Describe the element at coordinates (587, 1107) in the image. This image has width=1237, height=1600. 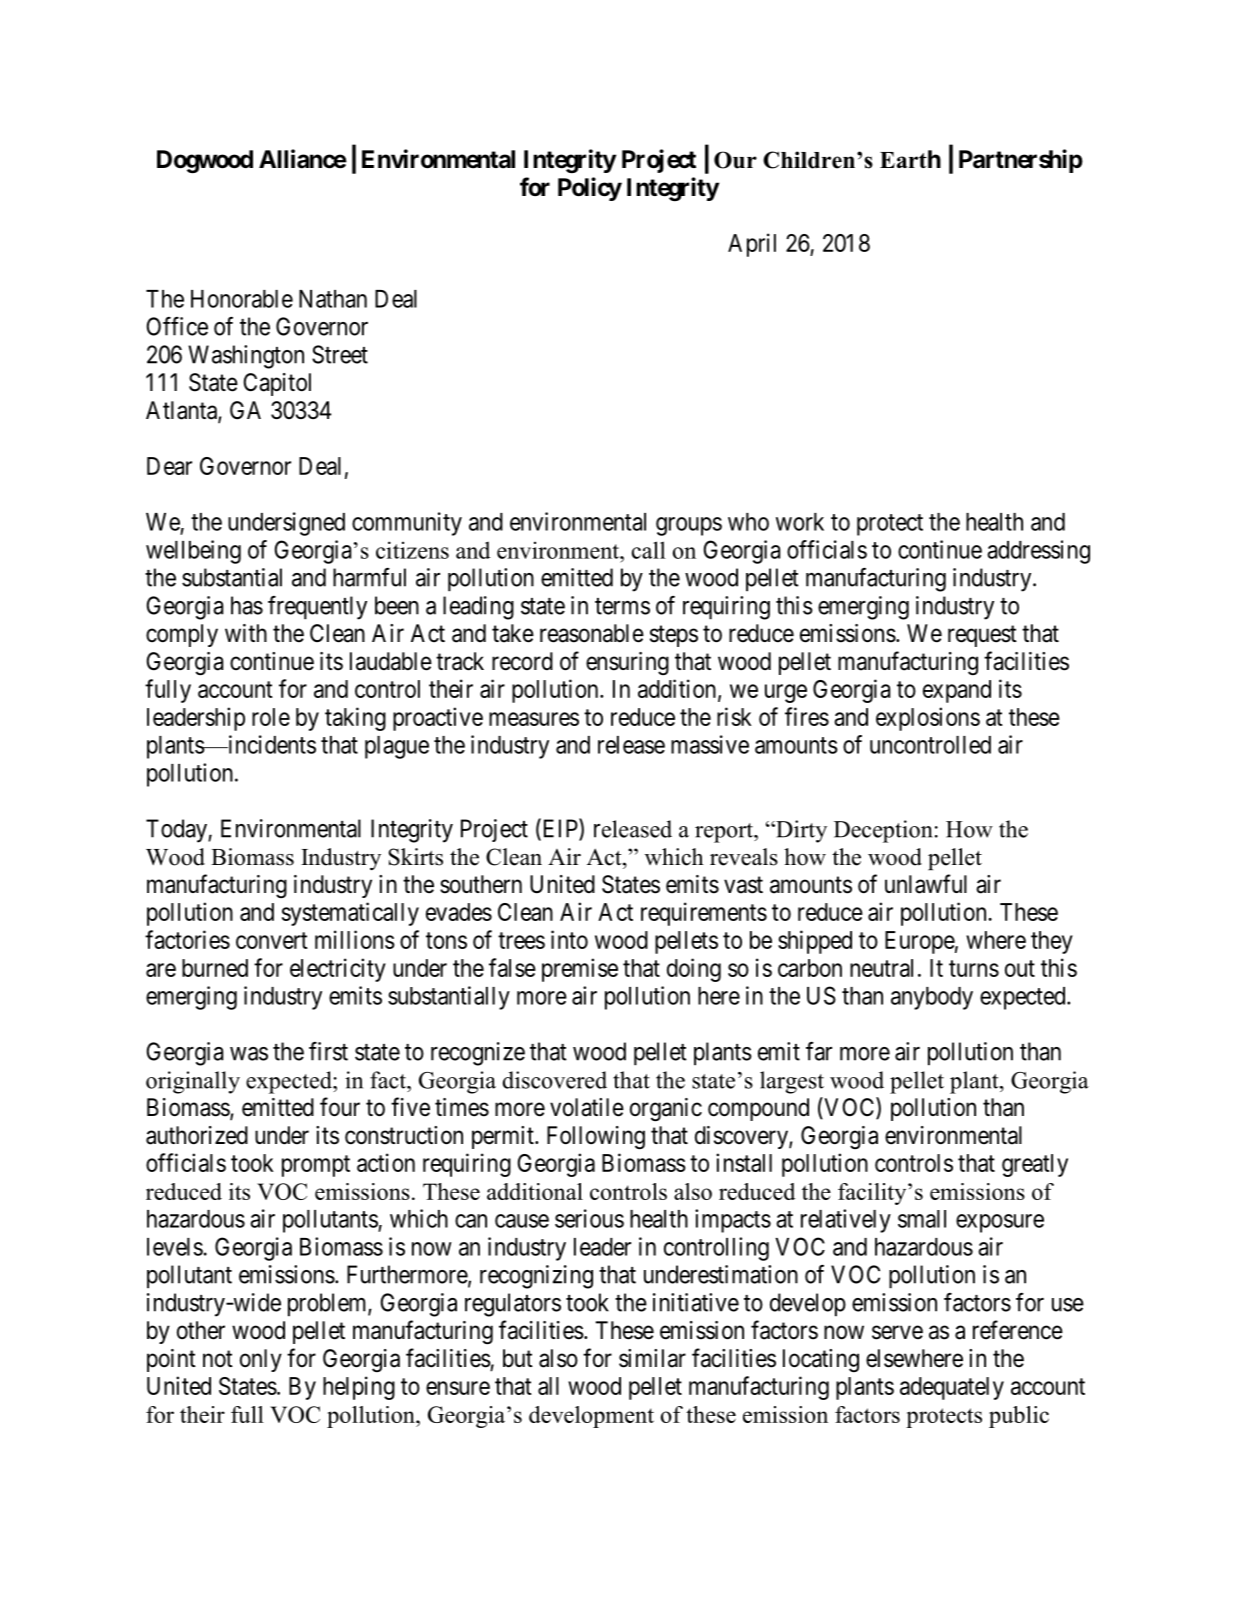
I see `volatile` at that location.
